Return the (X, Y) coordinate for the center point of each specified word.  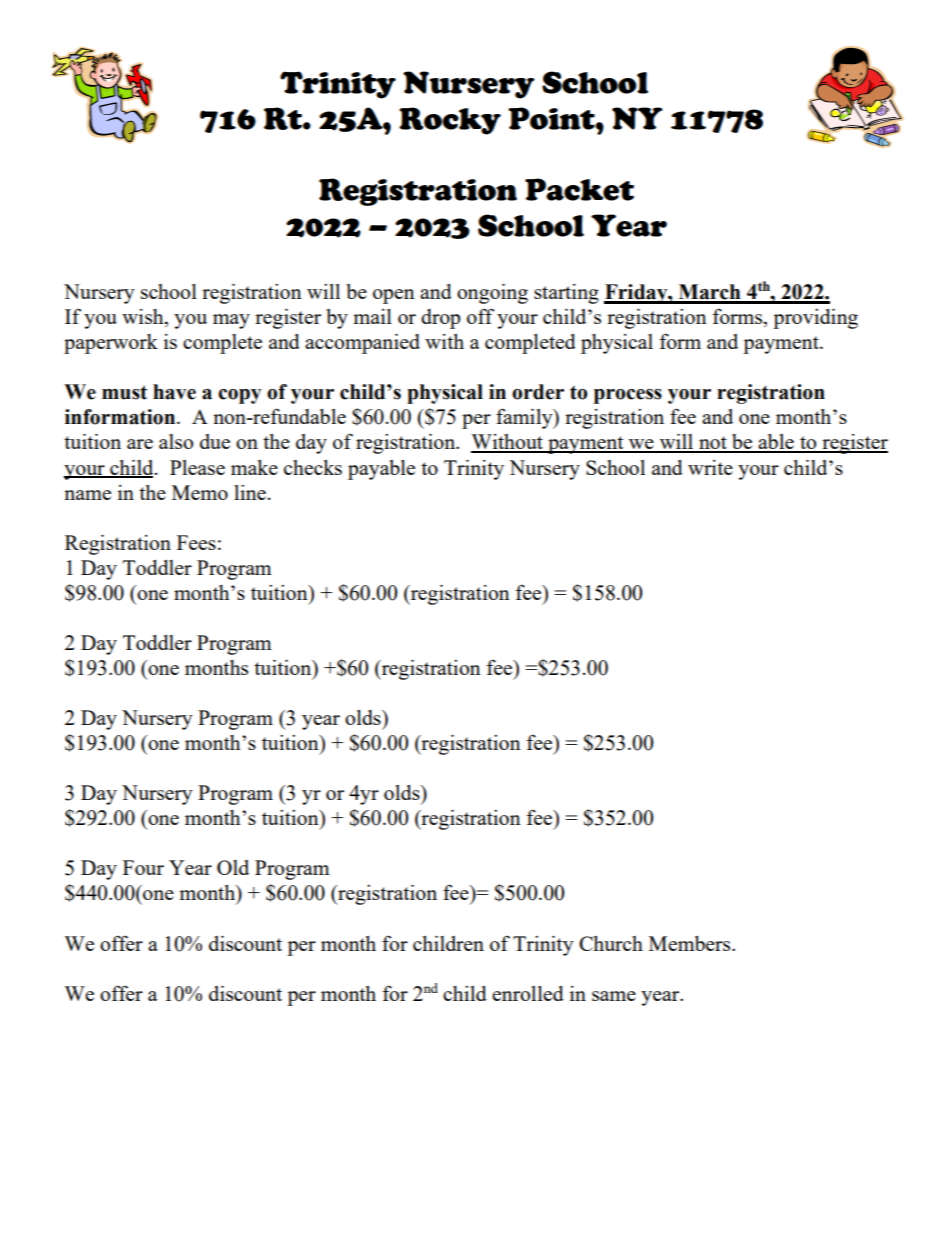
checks (313, 467)
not (713, 444)
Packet (579, 189)
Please (197, 467)
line (250, 492)
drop (440, 319)
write (710, 467)
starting (566, 294)
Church (611, 943)
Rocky (450, 121)
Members (691, 943)
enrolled (528, 993)
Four (143, 867)
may (231, 321)
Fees (196, 542)
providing (815, 319)
